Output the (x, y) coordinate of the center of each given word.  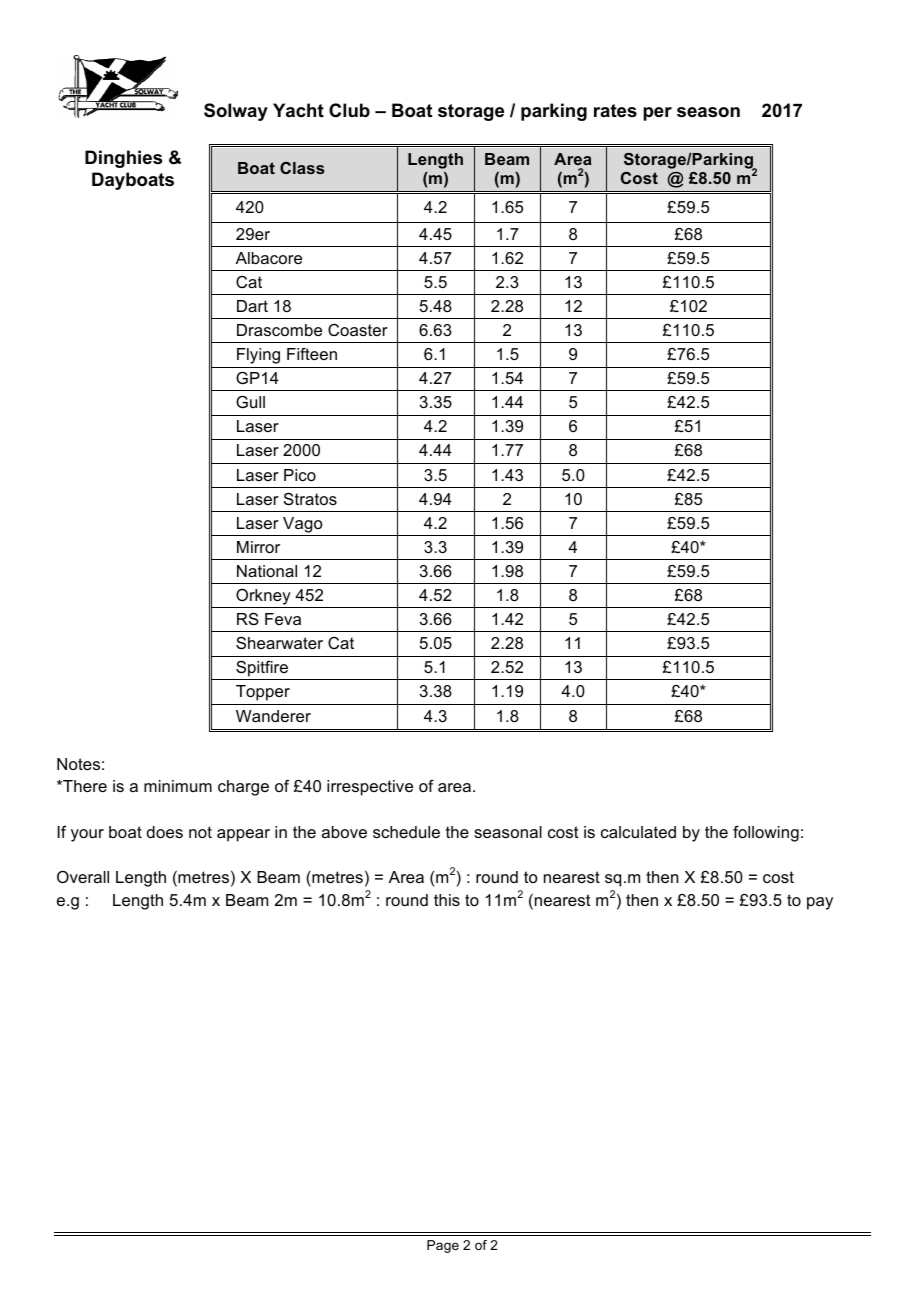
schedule (406, 832)
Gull (250, 402)
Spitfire (262, 670)
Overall (83, 876)
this (447, 900)
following (766, 834)
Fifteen (312, 354)
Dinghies (123, 159)
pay (820, 903)
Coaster (358, 330)
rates (615, 111)
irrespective (370, 788)
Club (349, 110)
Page (443, 1246)
